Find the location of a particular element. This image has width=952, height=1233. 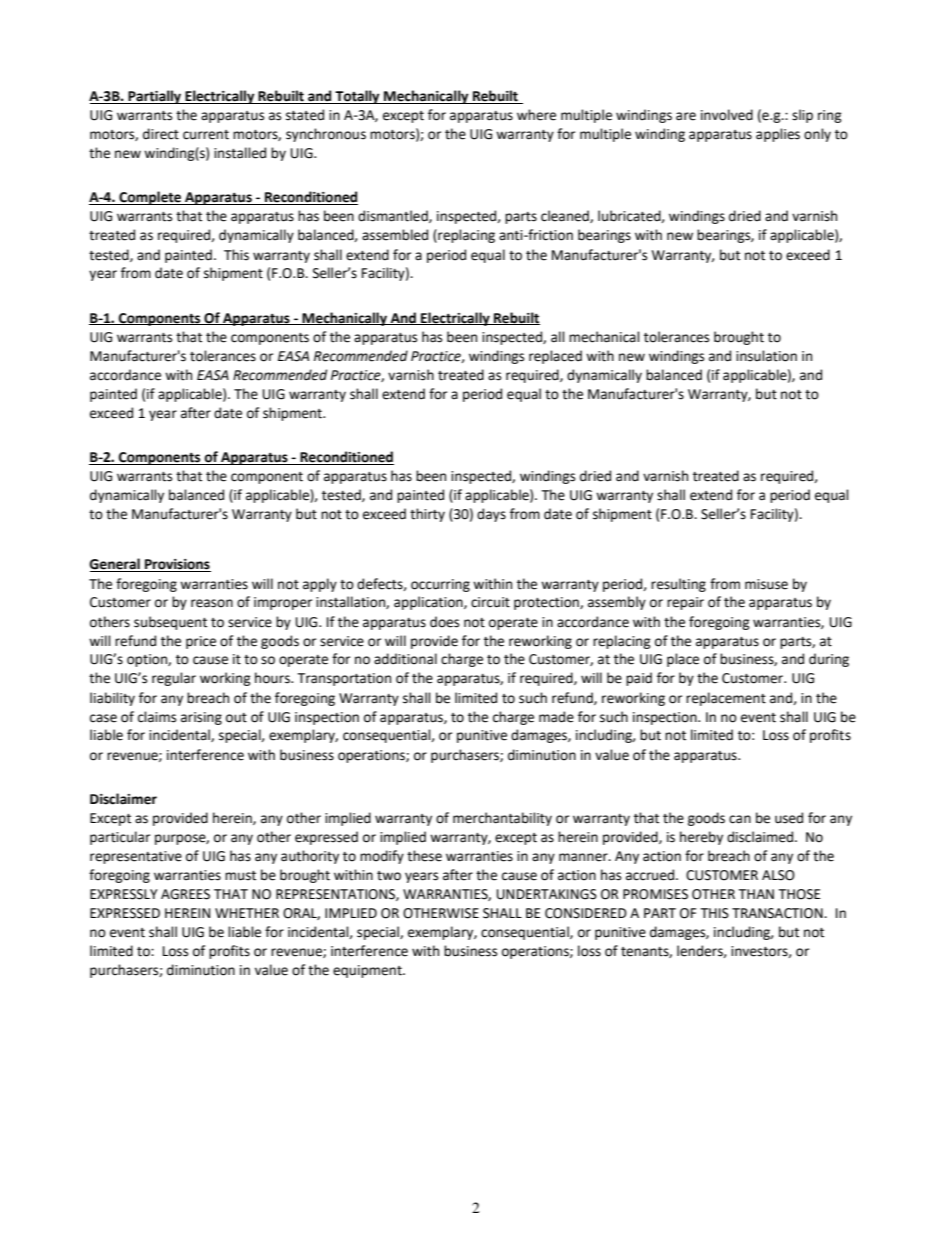

Complete is located at coordinates (150, 198).
